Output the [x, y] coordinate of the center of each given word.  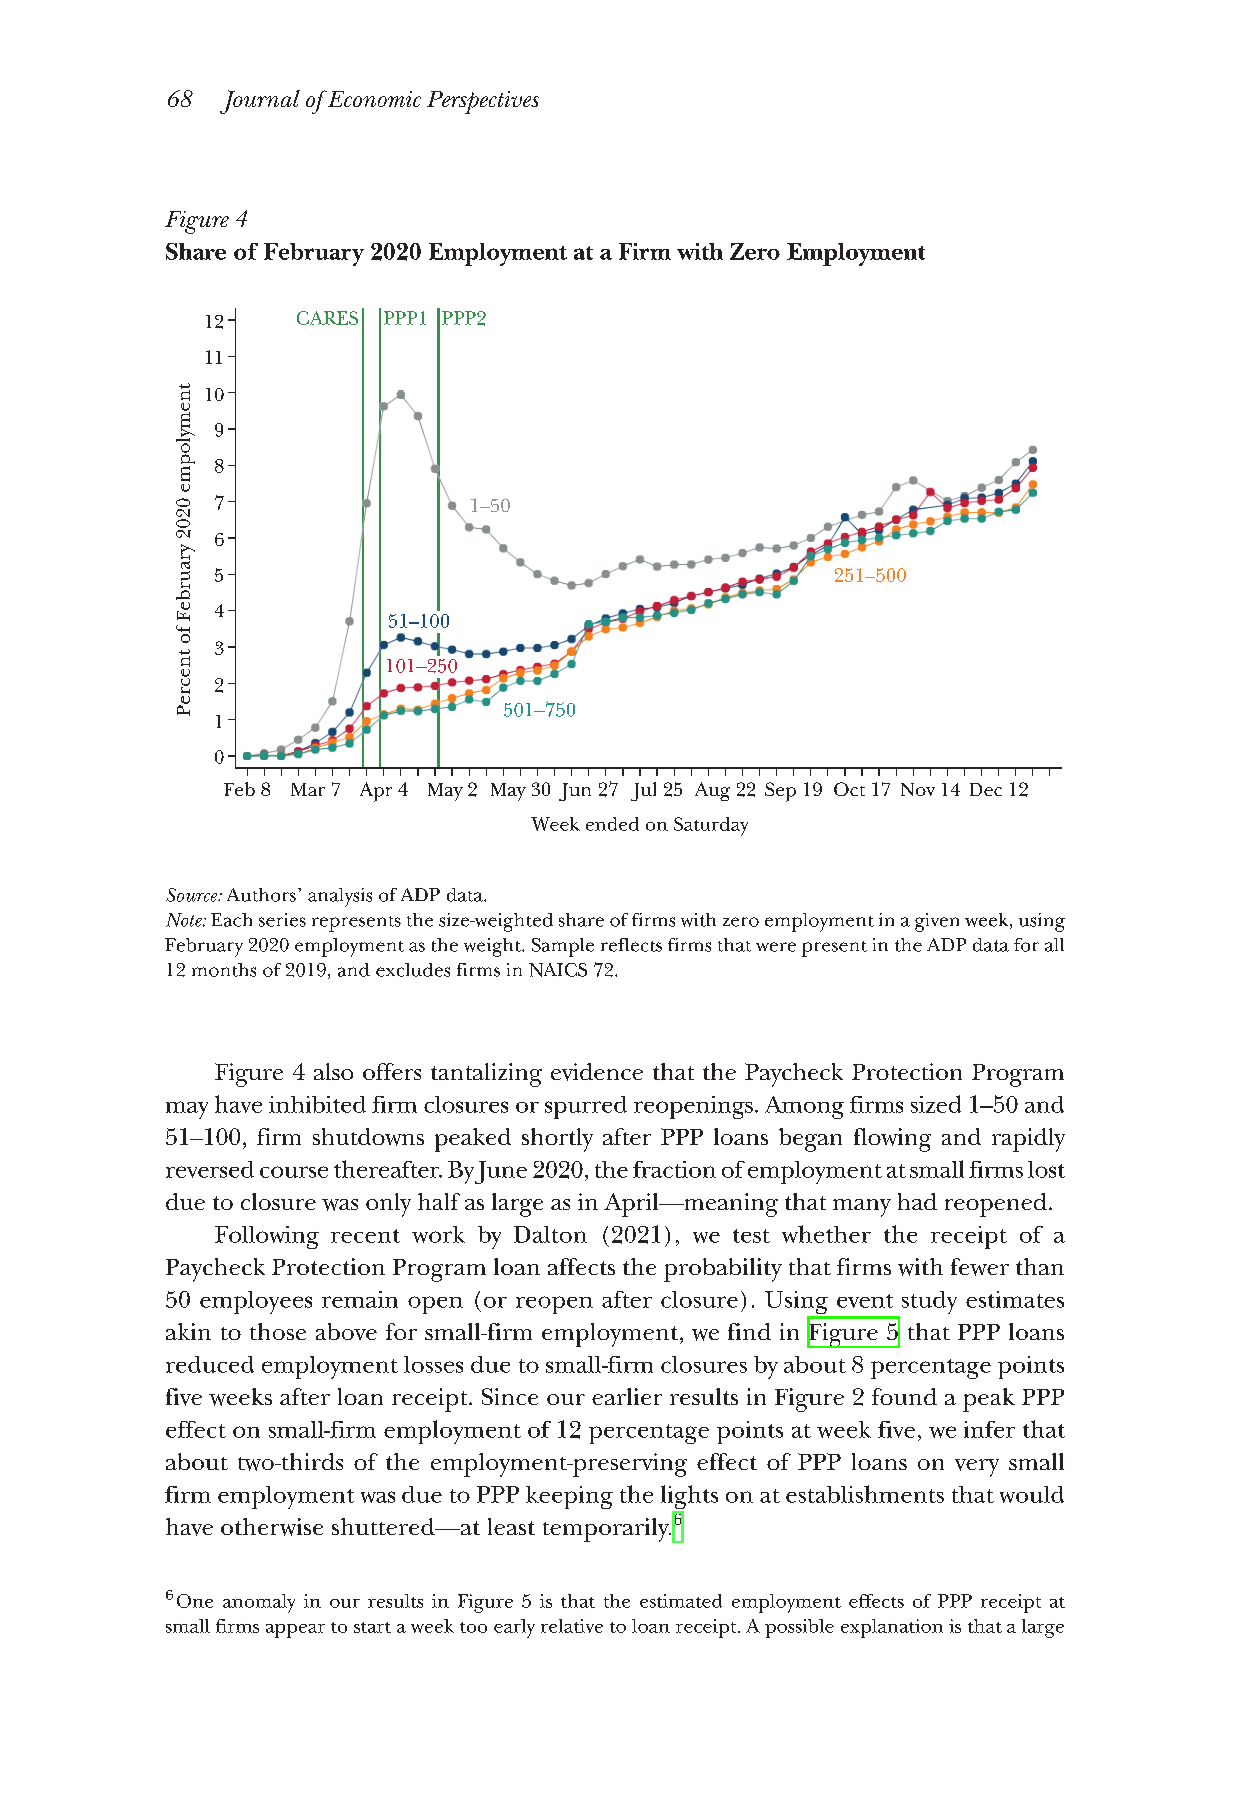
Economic [373, 99]
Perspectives [483, 102]
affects [581, 1266]
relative [572, 1626]
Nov [918, 789]
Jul [643, 791]
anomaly [259, 1603]
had [917, 1201]
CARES [327, 318]
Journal [260, 102]
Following [267, 1237]
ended [612, 824]
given [937, 922]
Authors [261, 895]
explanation [892, 1628]
